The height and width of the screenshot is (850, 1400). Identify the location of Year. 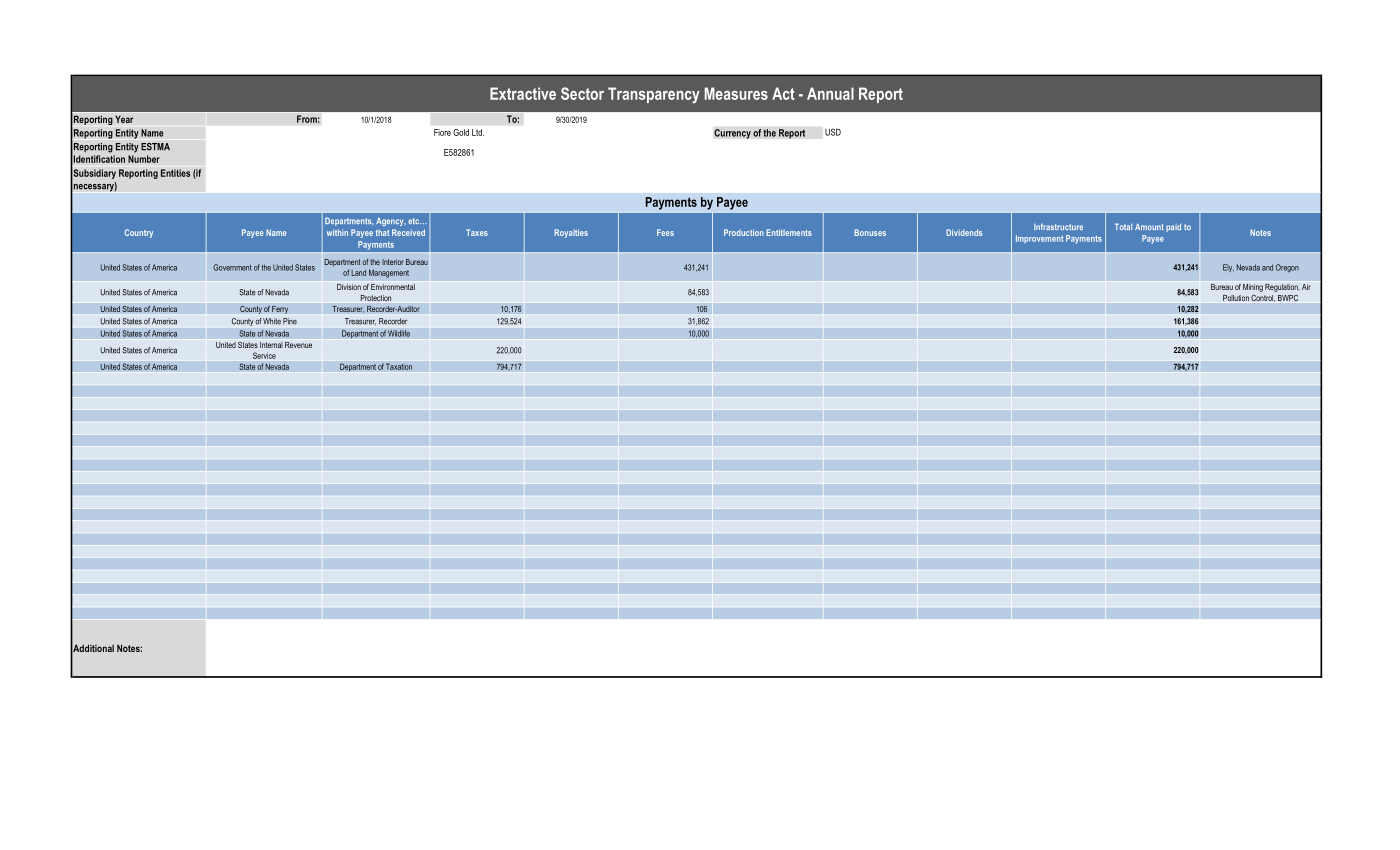
(124, 119).
